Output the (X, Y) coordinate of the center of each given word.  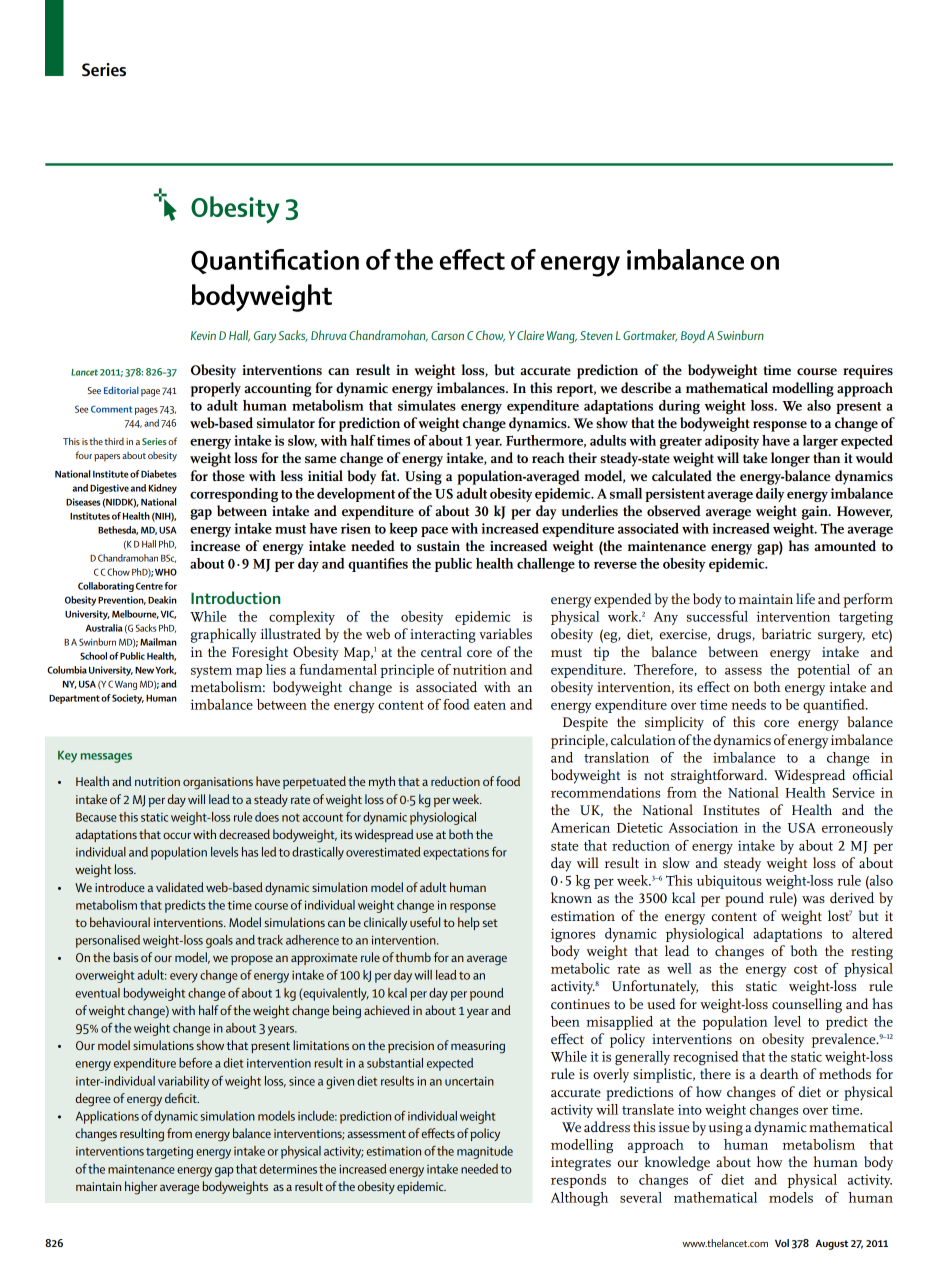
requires (868, 372)
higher (141, 1188)
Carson (447, 335)
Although (579, 1199)
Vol (782, 1243)
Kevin (203, 335)
